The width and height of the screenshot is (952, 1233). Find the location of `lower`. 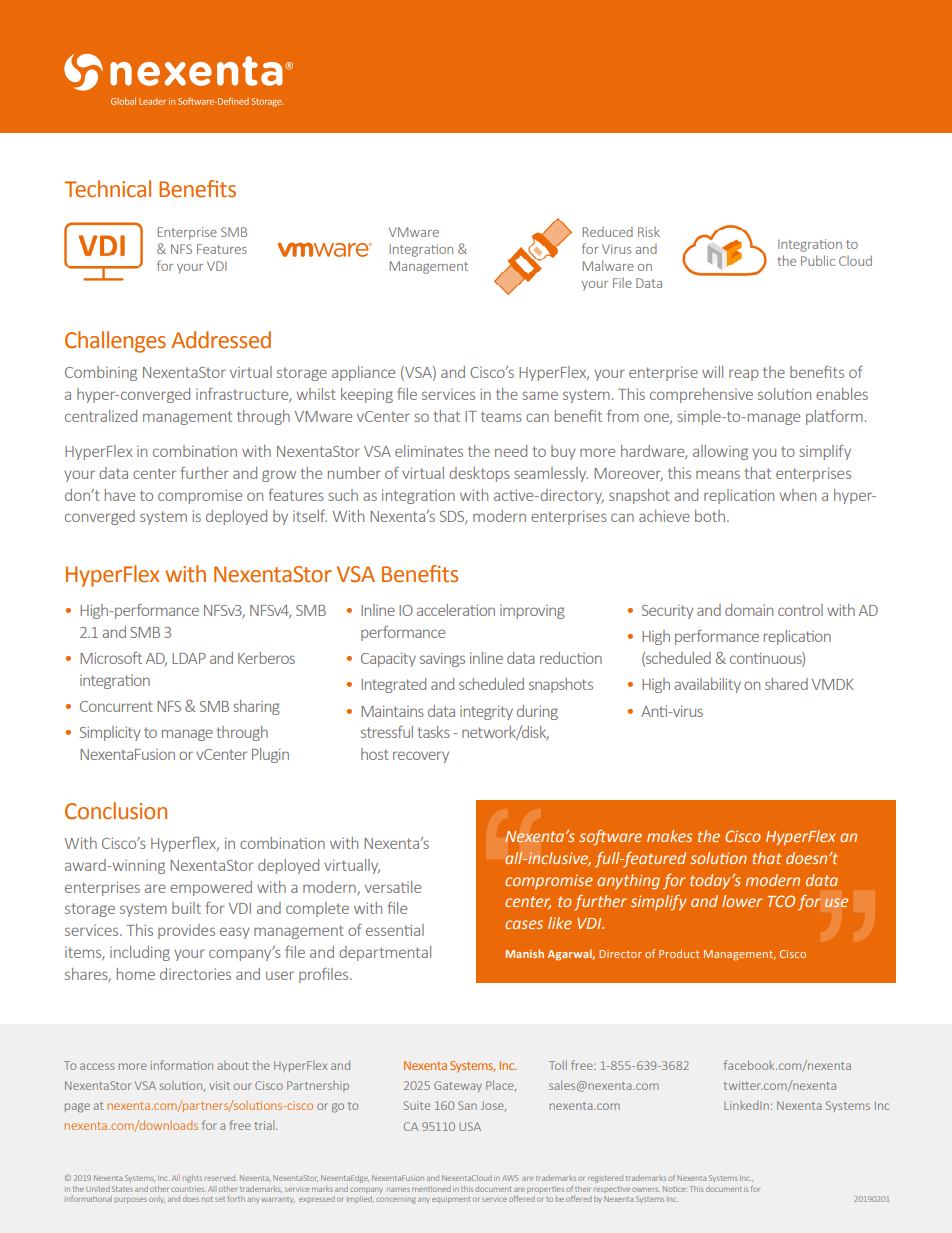

lower is located at coordinates (742, 901).
